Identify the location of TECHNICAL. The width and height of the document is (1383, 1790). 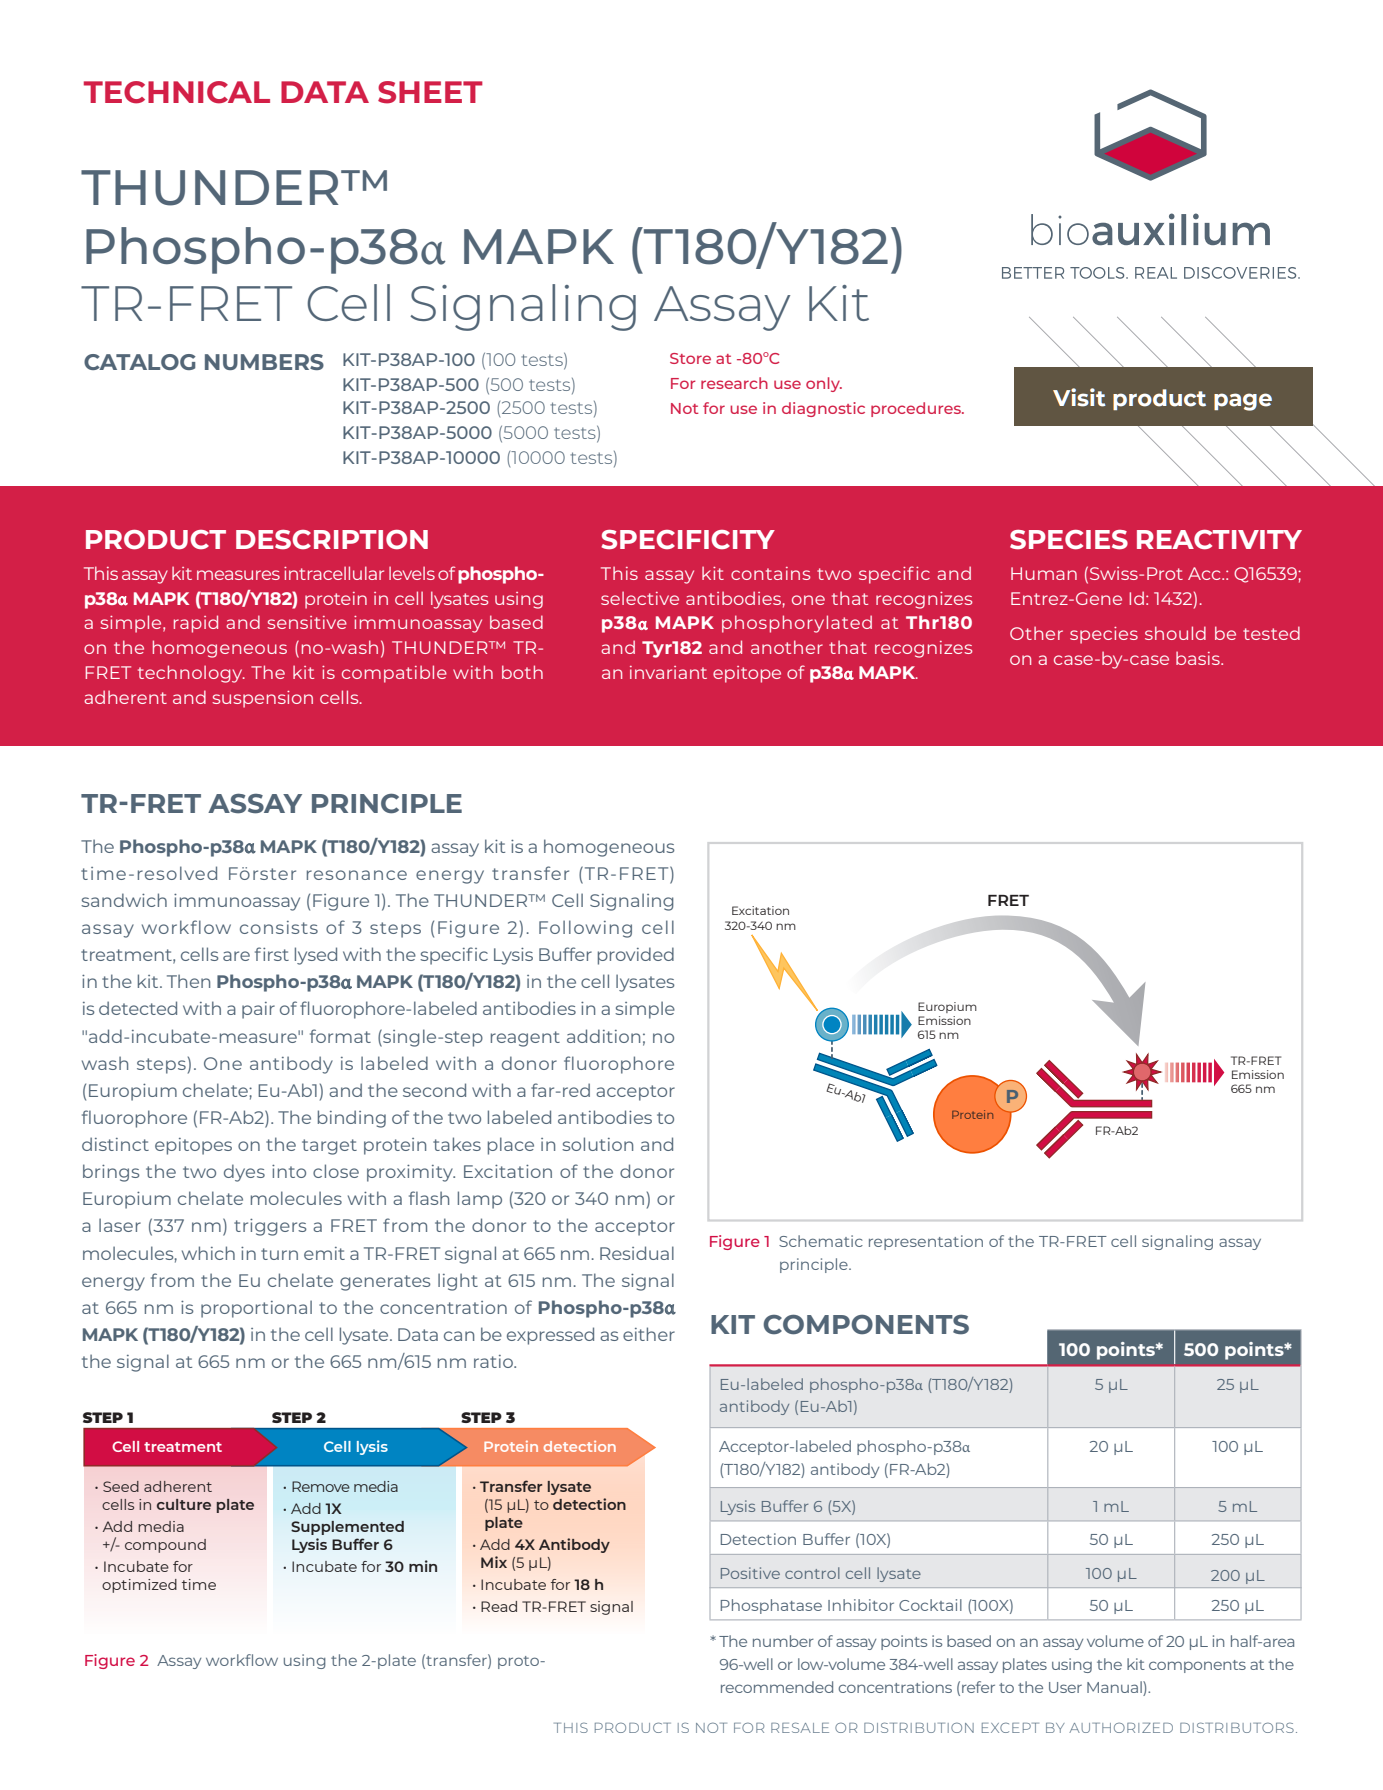
(177, 92).
